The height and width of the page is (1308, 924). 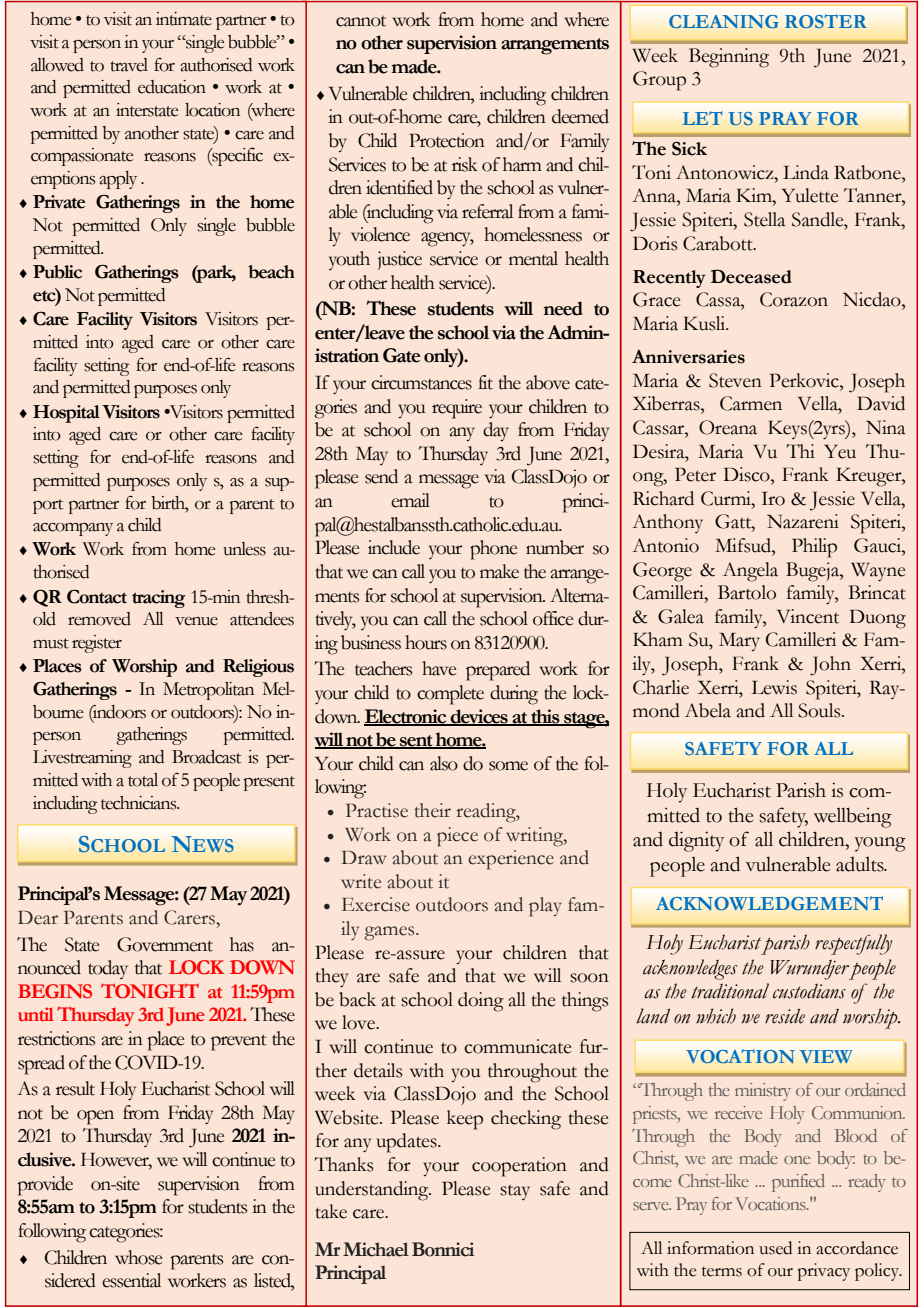 I want to click on travel, so click(x=129, y=65).
